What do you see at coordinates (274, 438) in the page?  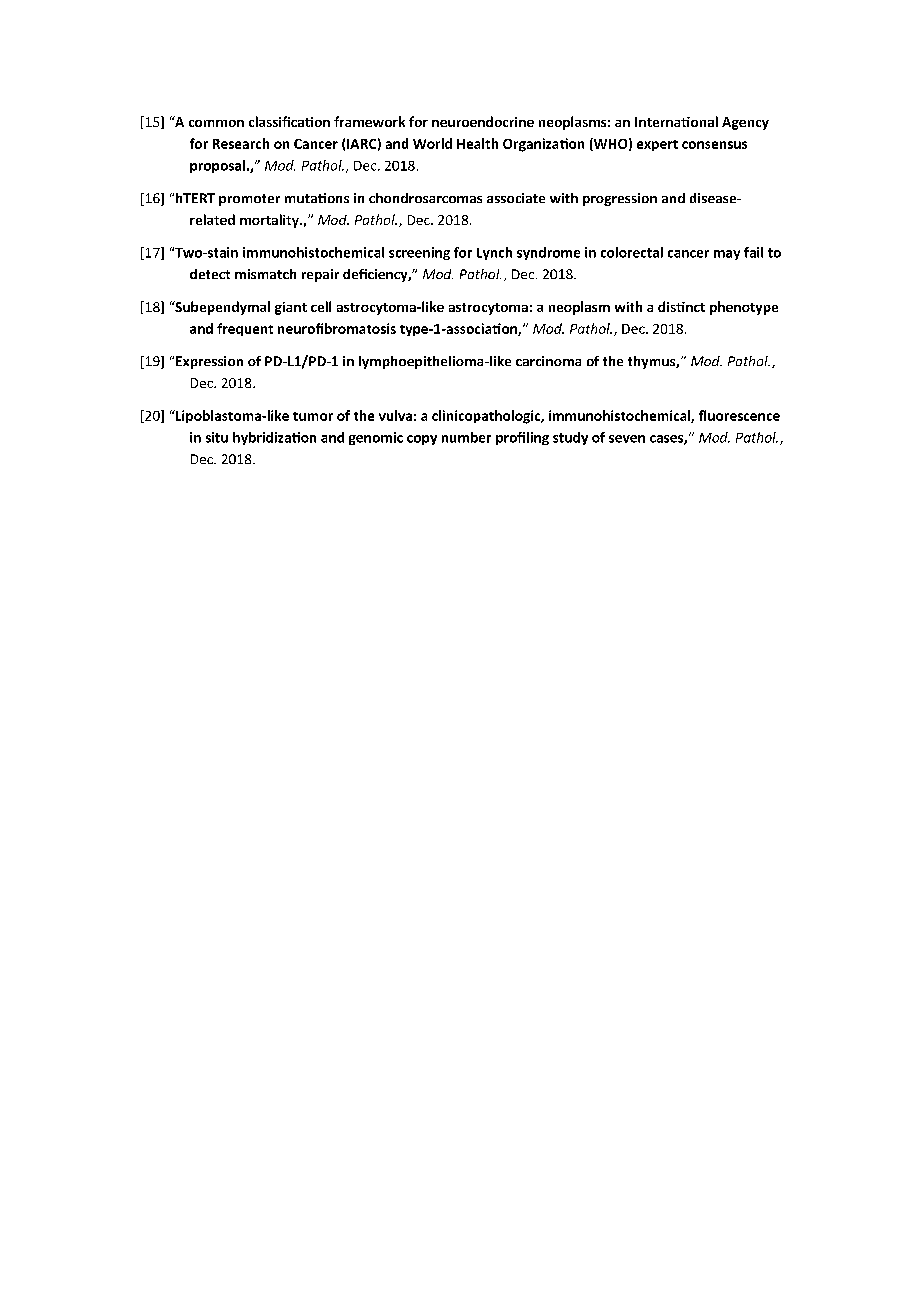 I see `hybridization` at bounding box center [274, 438].
